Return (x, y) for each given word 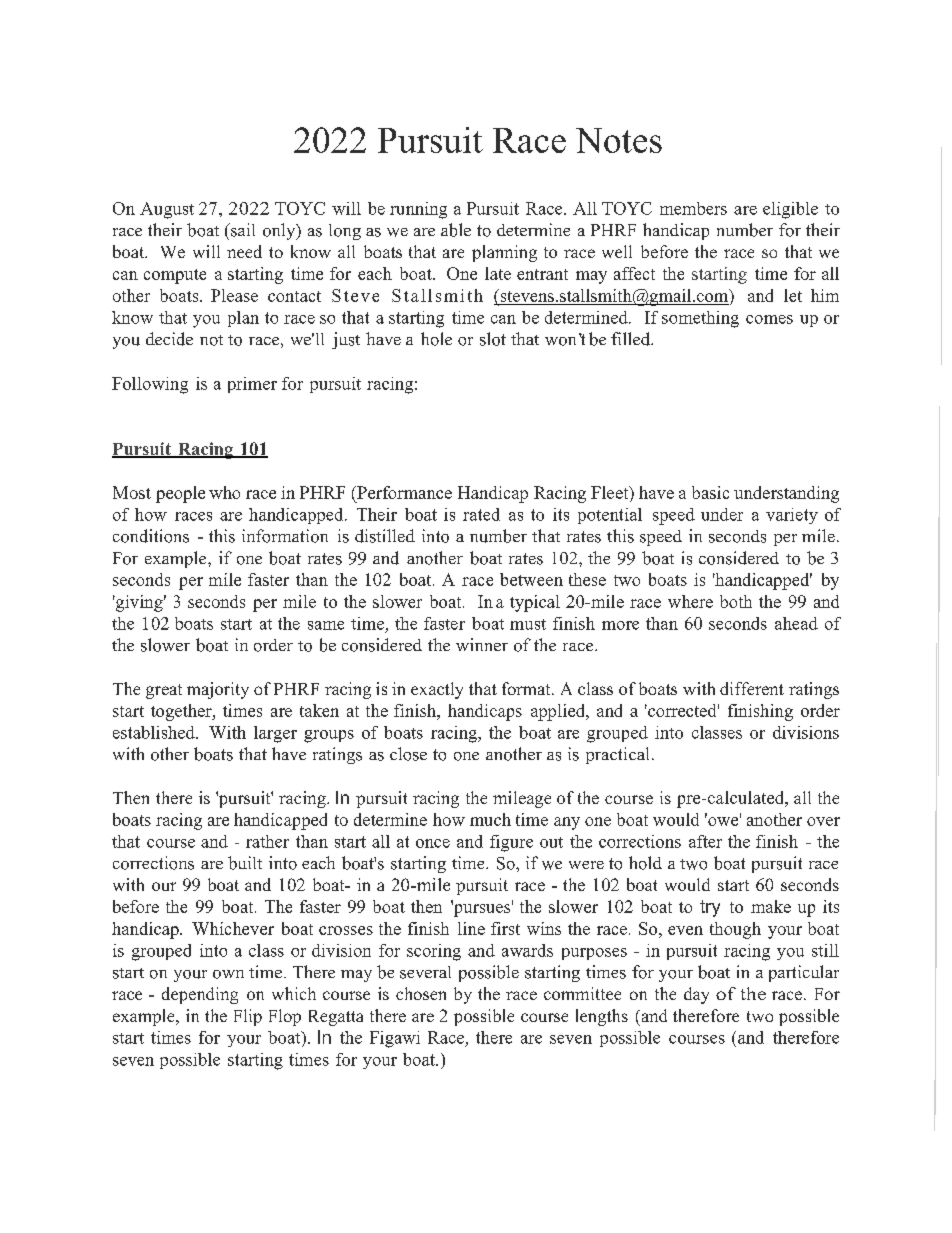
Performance (403, 492)
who (224, 492)
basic (710, 492)
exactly (437, 690)
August (167, 210)
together (182, 712)
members (693, 208)
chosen (421, 993)
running (418, 210)
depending (200, 995)
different (752, 688)
